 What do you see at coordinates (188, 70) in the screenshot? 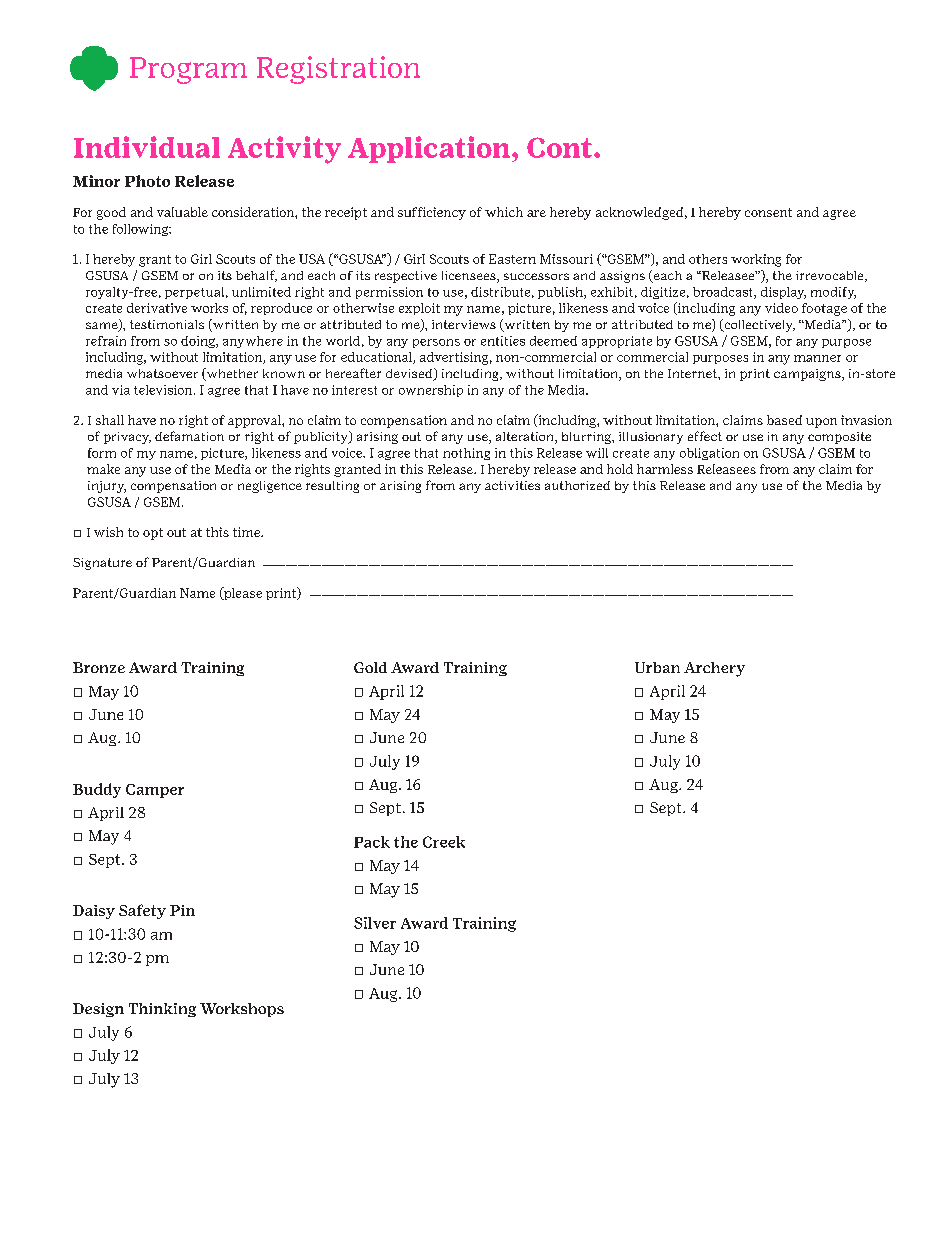
I see `Program` at bounding box center [188, 70].
